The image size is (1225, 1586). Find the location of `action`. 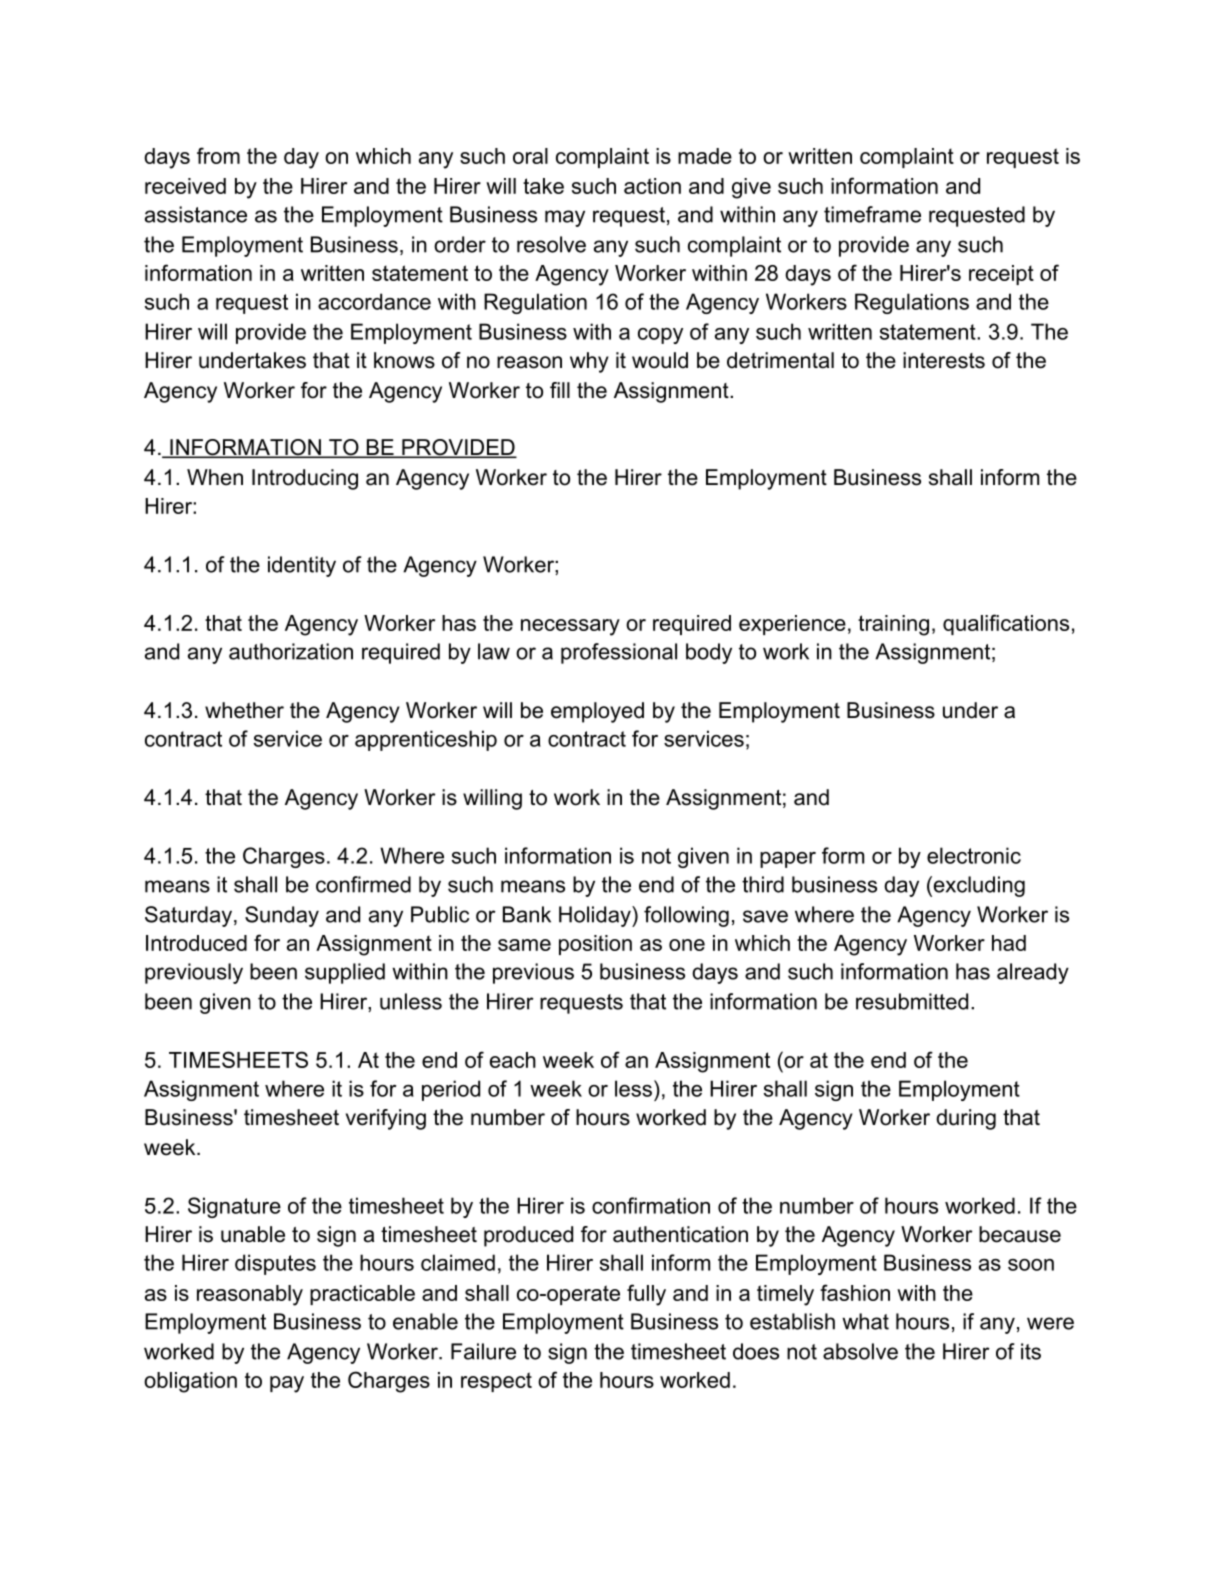

action is located at coordinates (652, 186).
